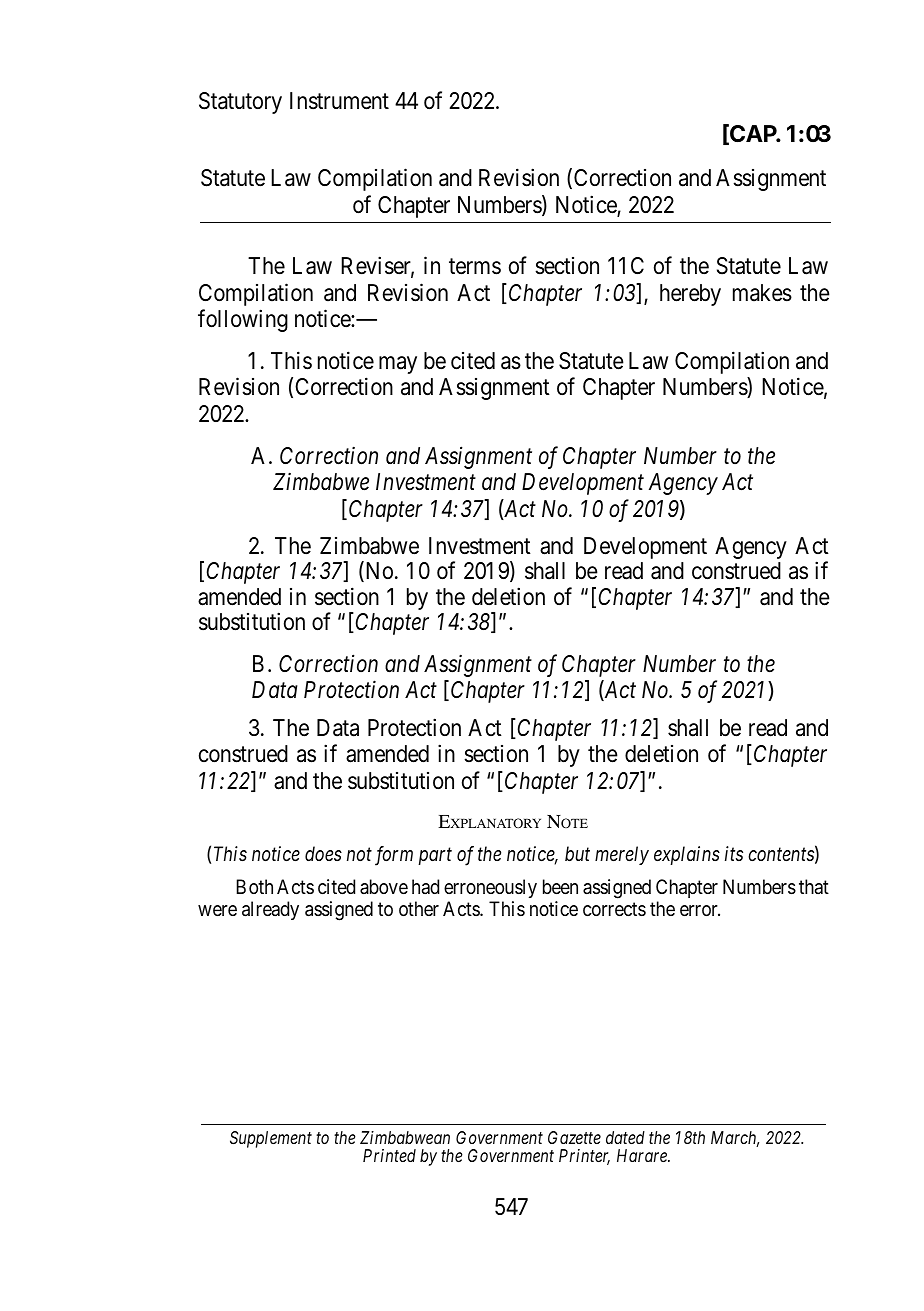 This screenshot has width=924, height=1311. I want to click on makes, so click(762, 293).
